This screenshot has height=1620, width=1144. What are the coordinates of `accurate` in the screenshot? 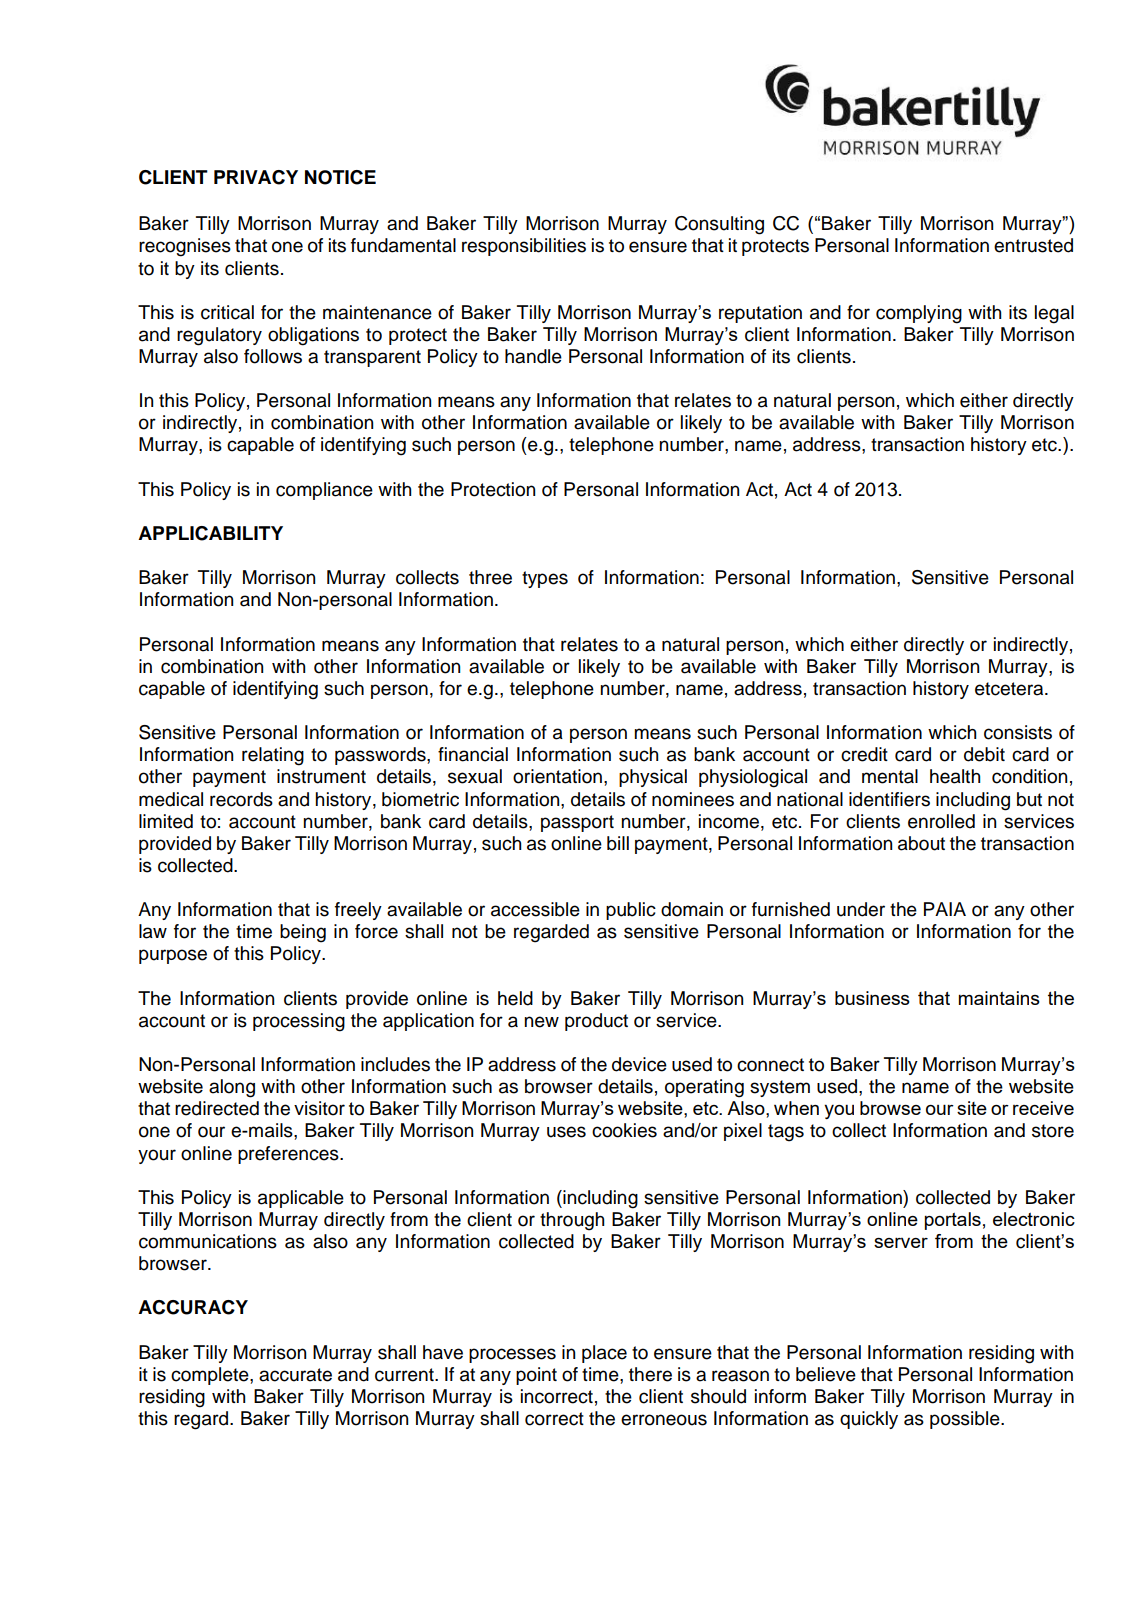 It's located at (295, 1375).
